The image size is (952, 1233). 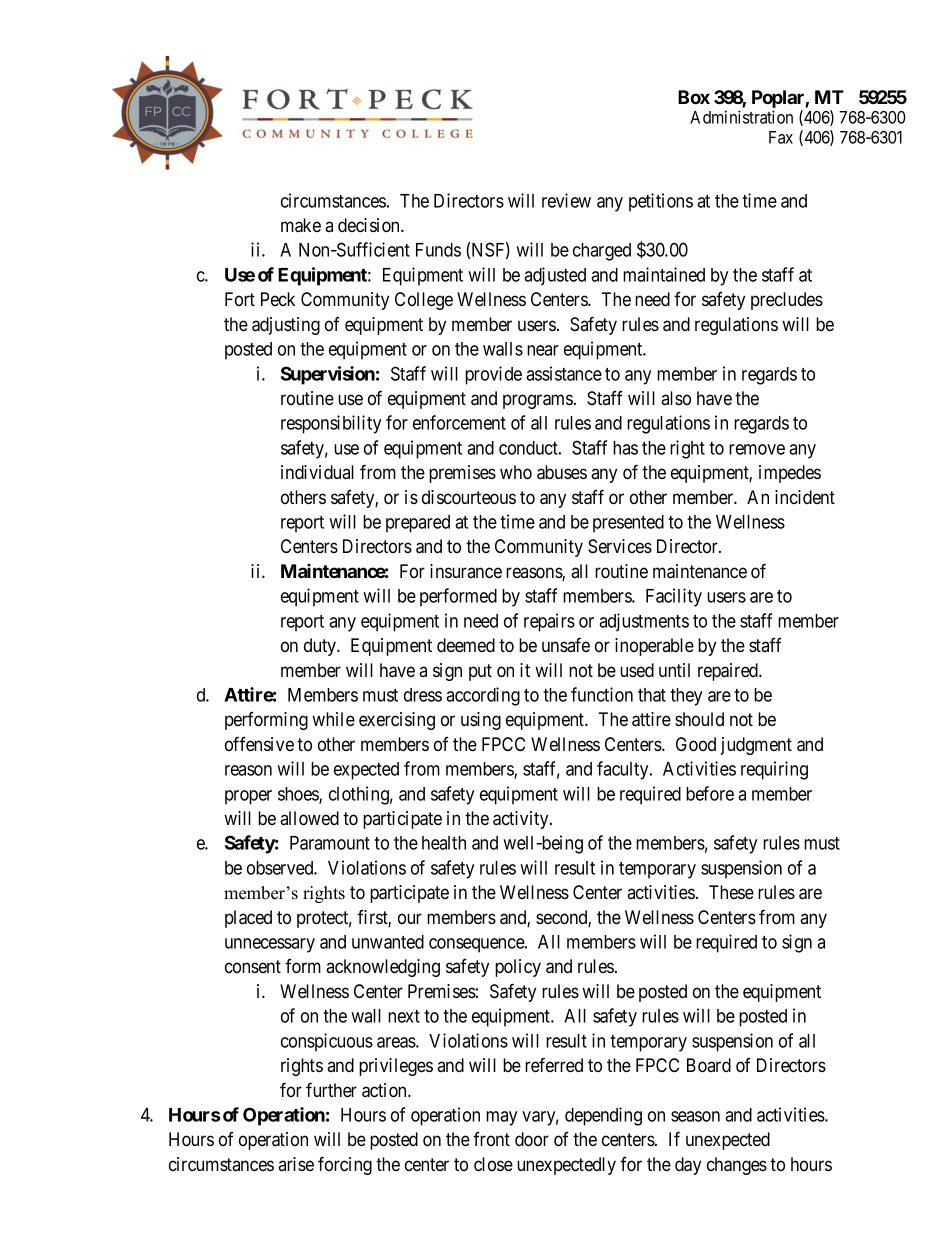 I want to click on door, so click(x=532, y=1139).
